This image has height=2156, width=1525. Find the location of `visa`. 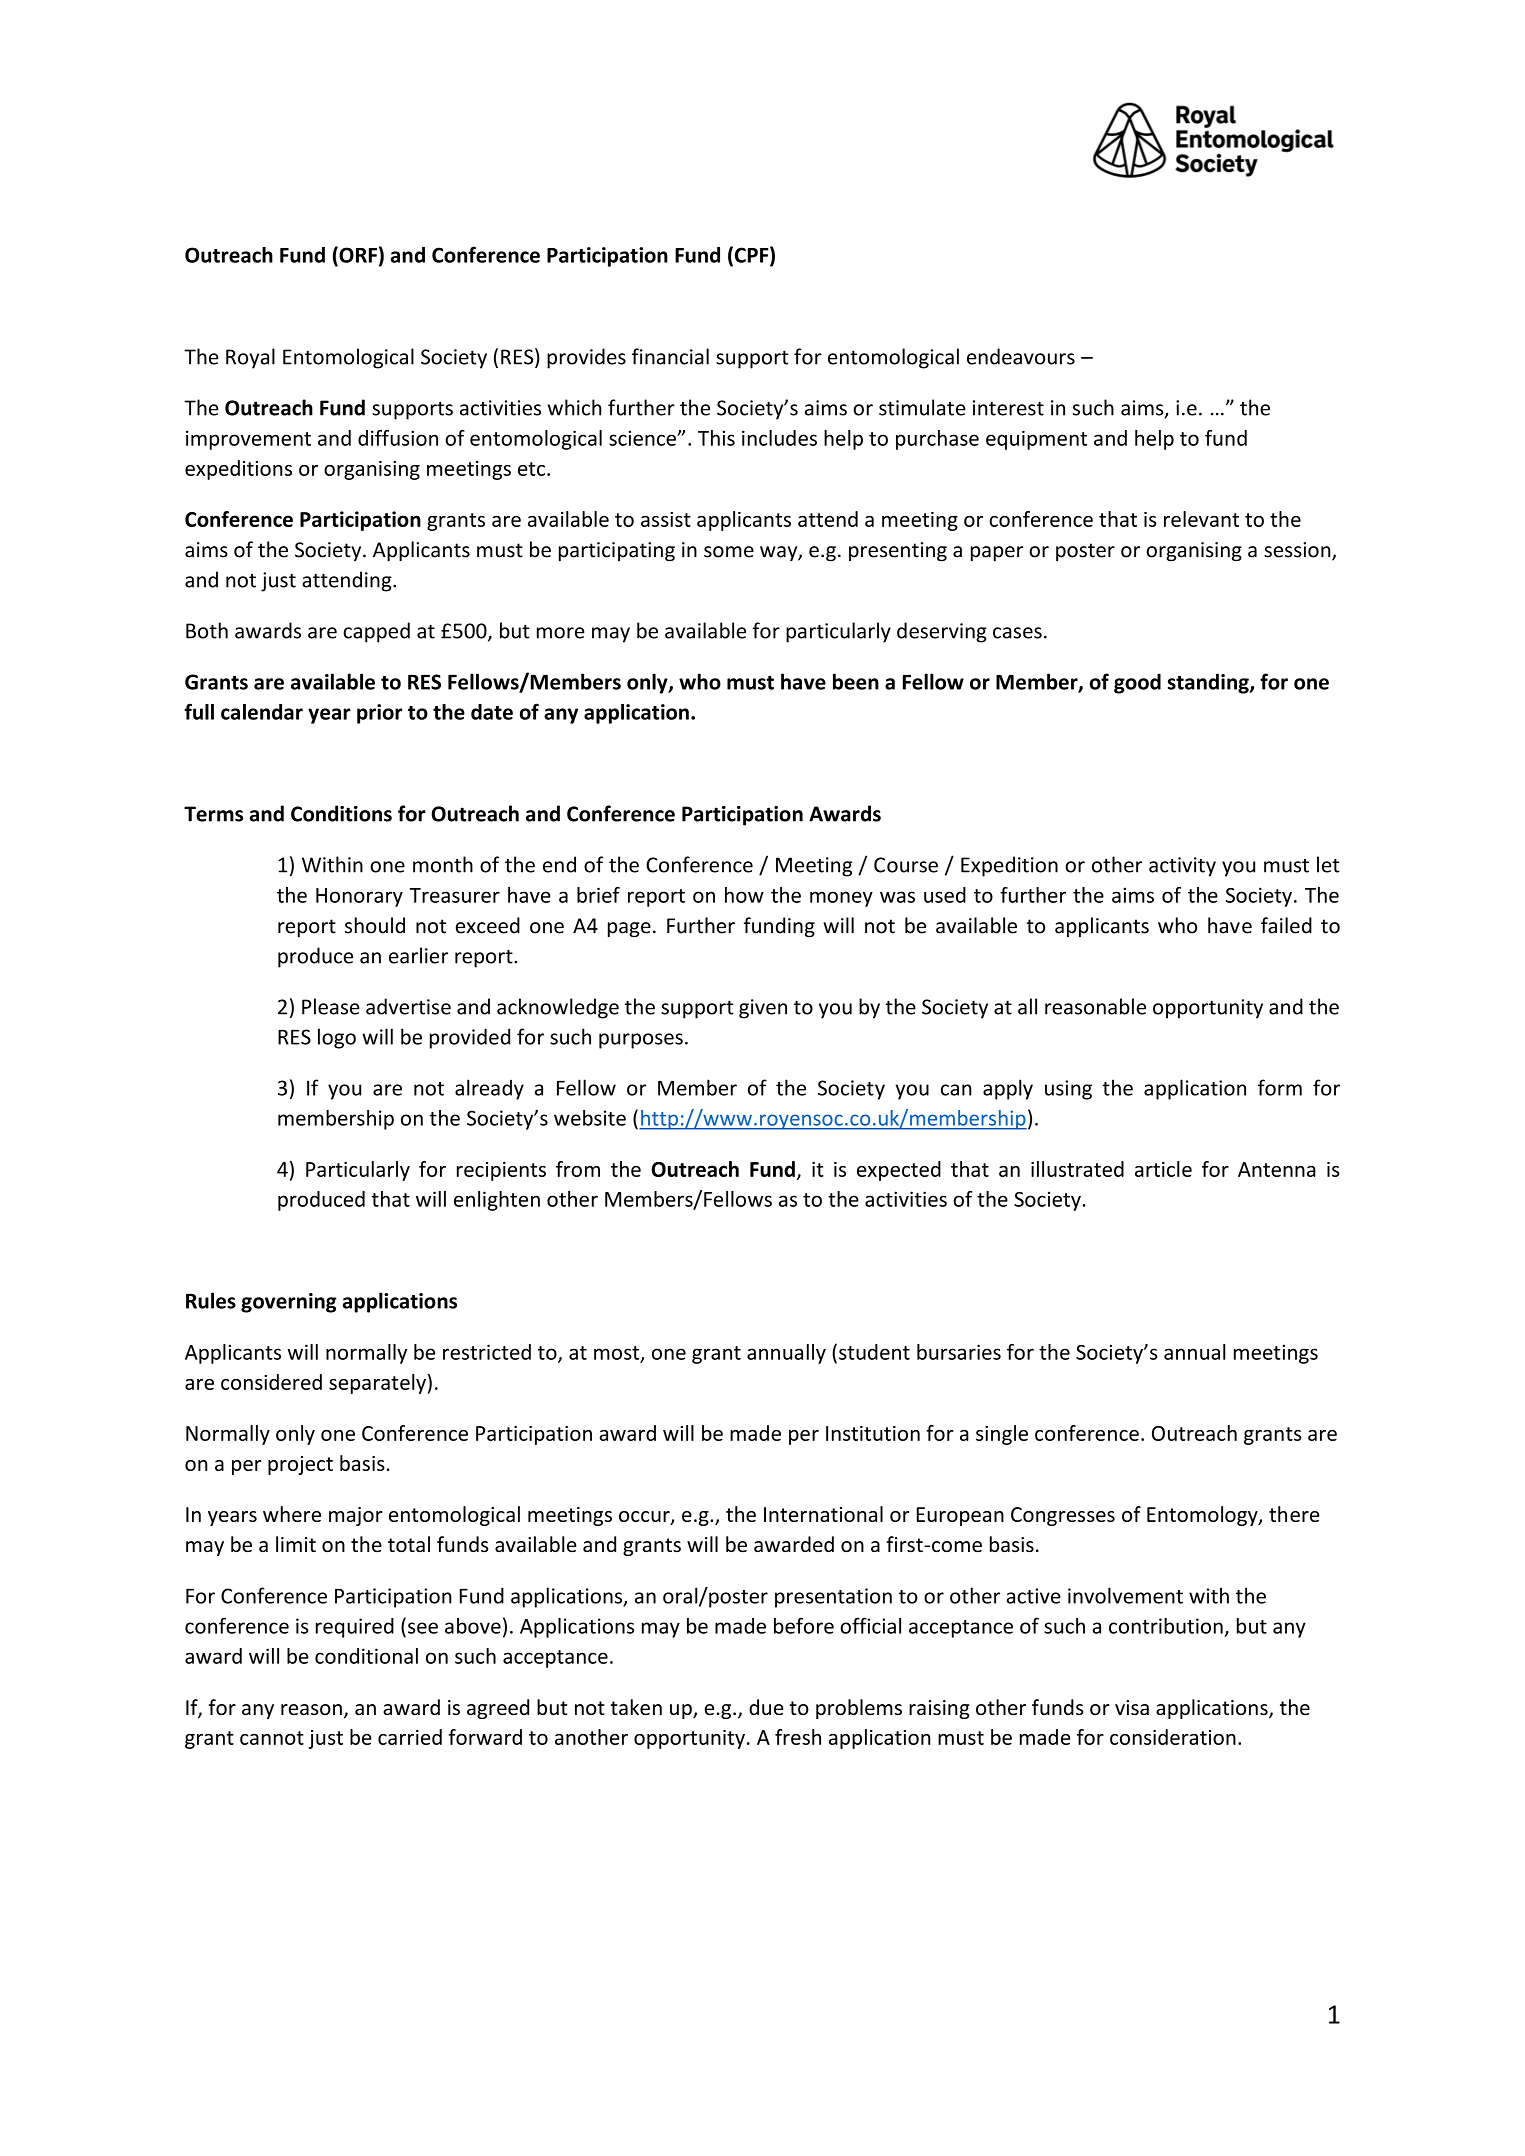

visa is located at coordinates (1132, 1708).
